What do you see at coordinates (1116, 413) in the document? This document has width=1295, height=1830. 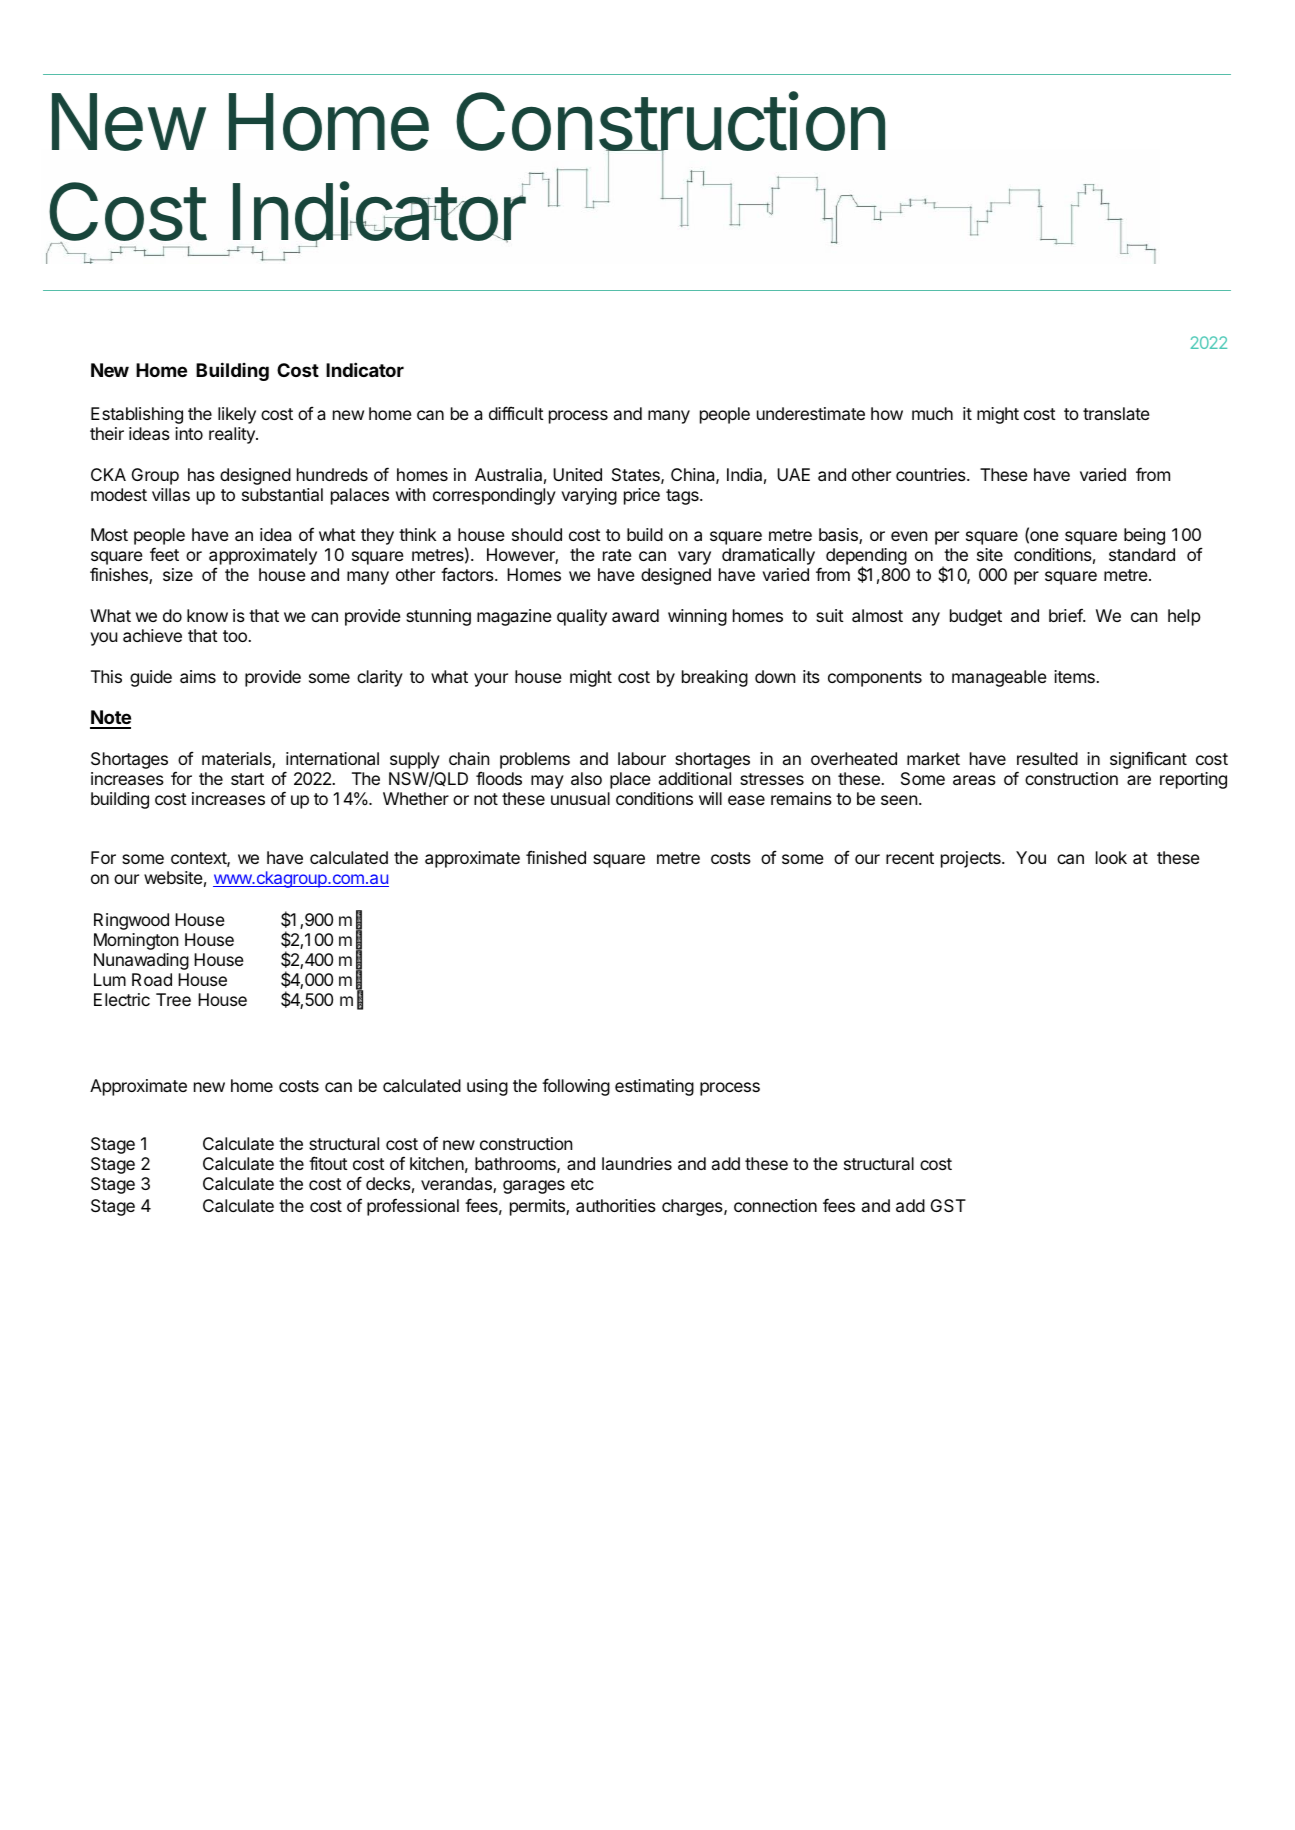 I see `translate` at bounding box center [1116, 413].
